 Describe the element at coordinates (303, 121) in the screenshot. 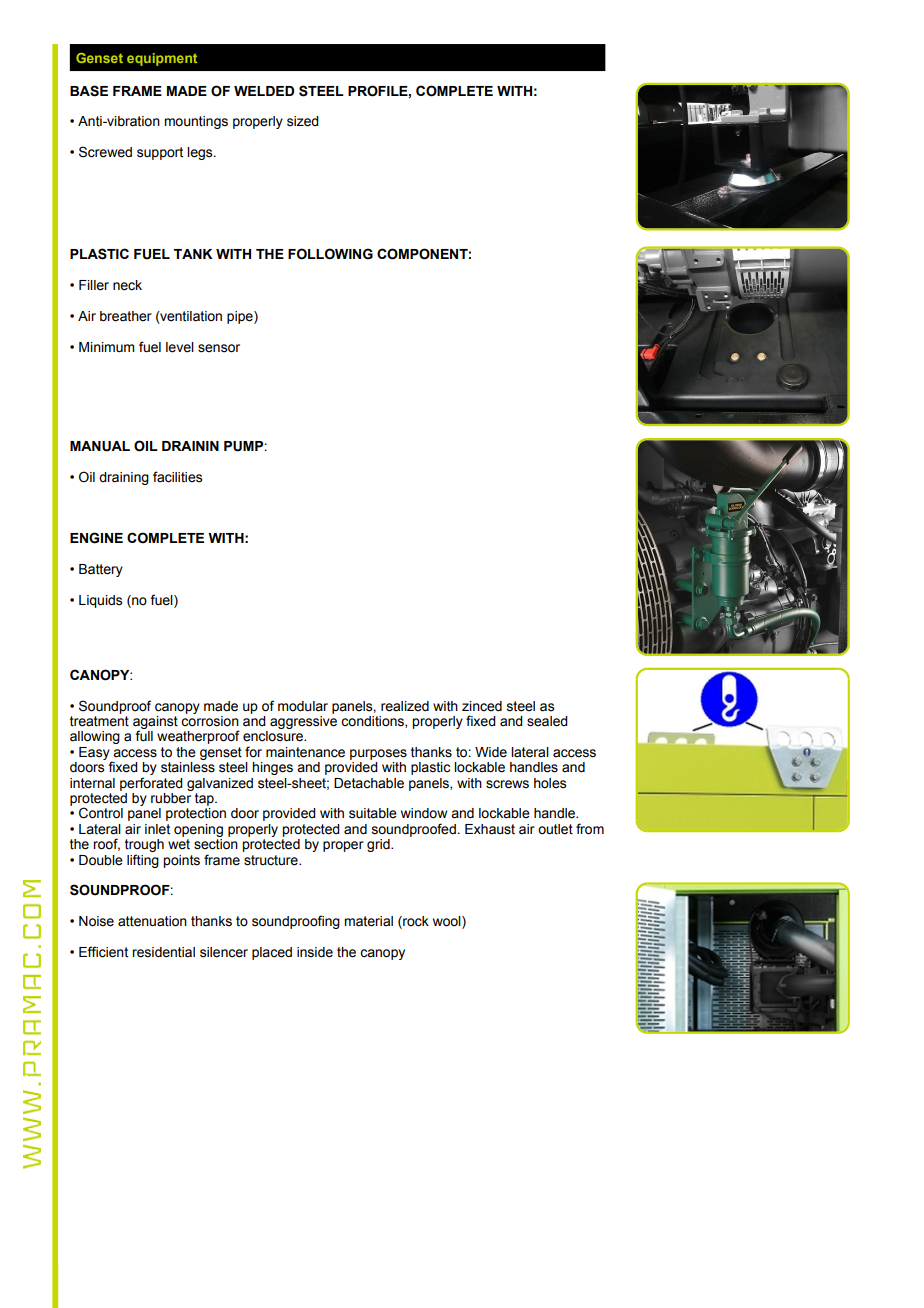

I see `sized` at that location.
